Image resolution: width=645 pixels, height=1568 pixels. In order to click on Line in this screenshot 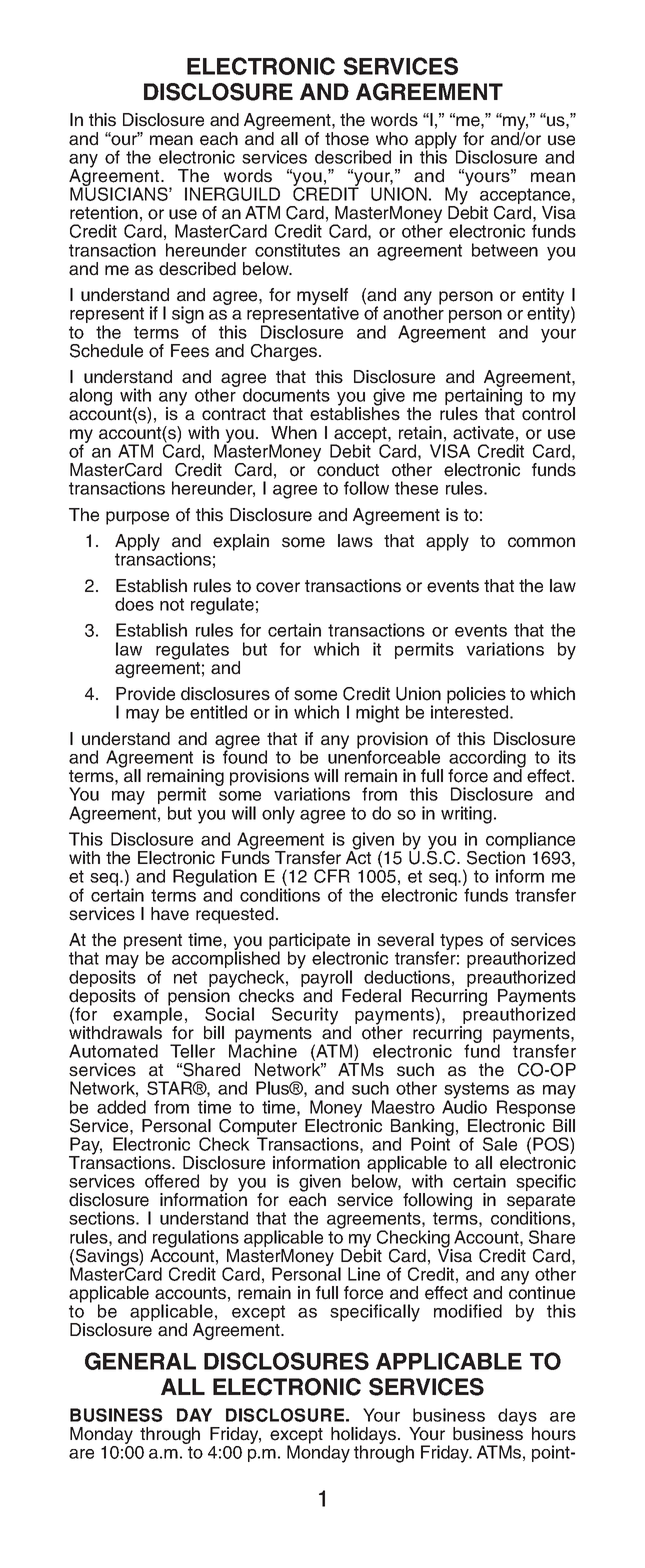, I will do `click(364, 1274)`.
